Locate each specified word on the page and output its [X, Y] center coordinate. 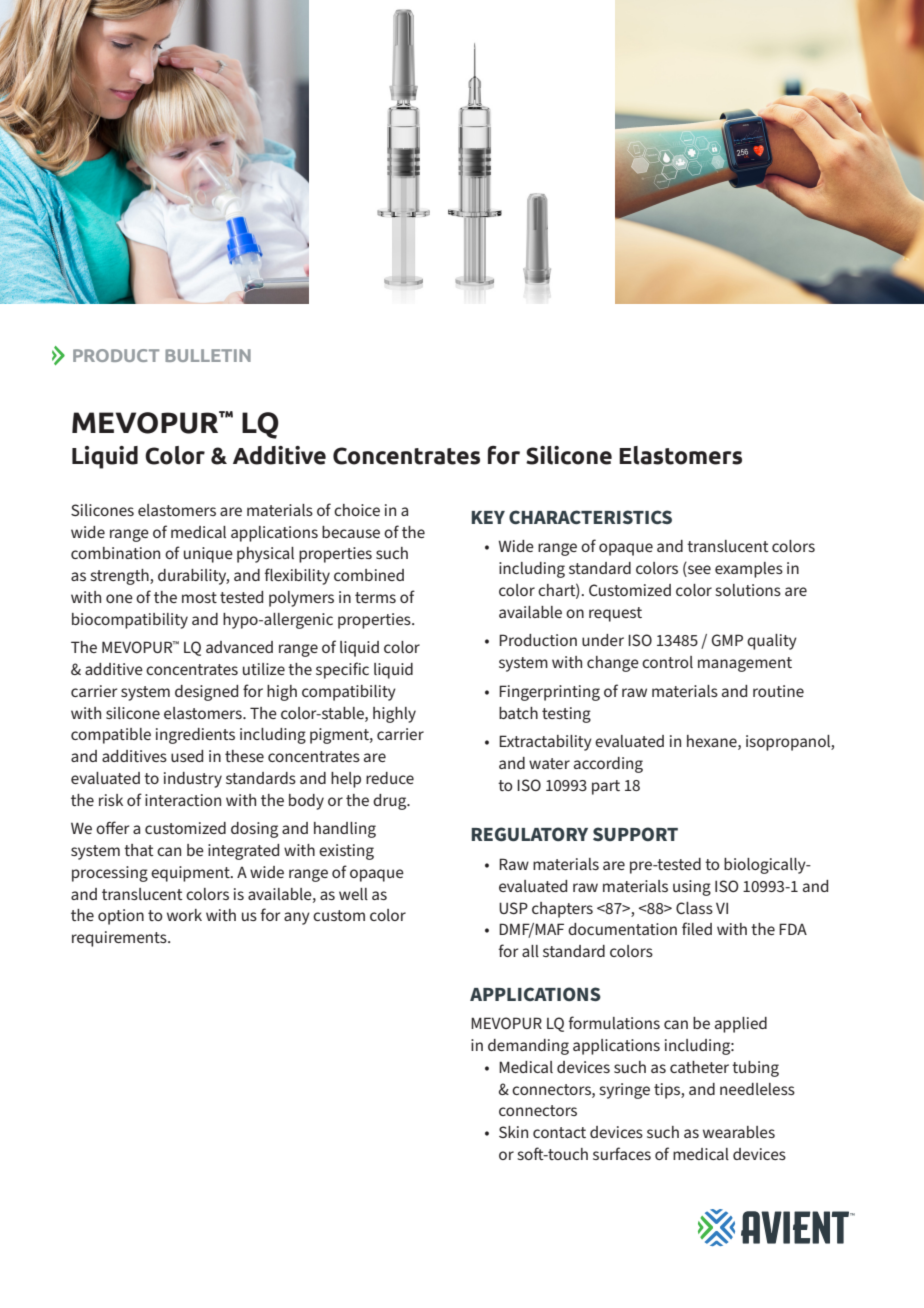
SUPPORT [635, 834]
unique [208, 555]
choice [357, 510]
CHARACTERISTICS [590, 517]
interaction [183, 800]
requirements [120, 939]
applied [741, 1025]
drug [391, 802]
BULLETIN [208, 355]
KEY [488, 517]
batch [518, 713]
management [745, 664]
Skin [513, 1132]
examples [749, 570]
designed [206, 693]
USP [513, 908]
